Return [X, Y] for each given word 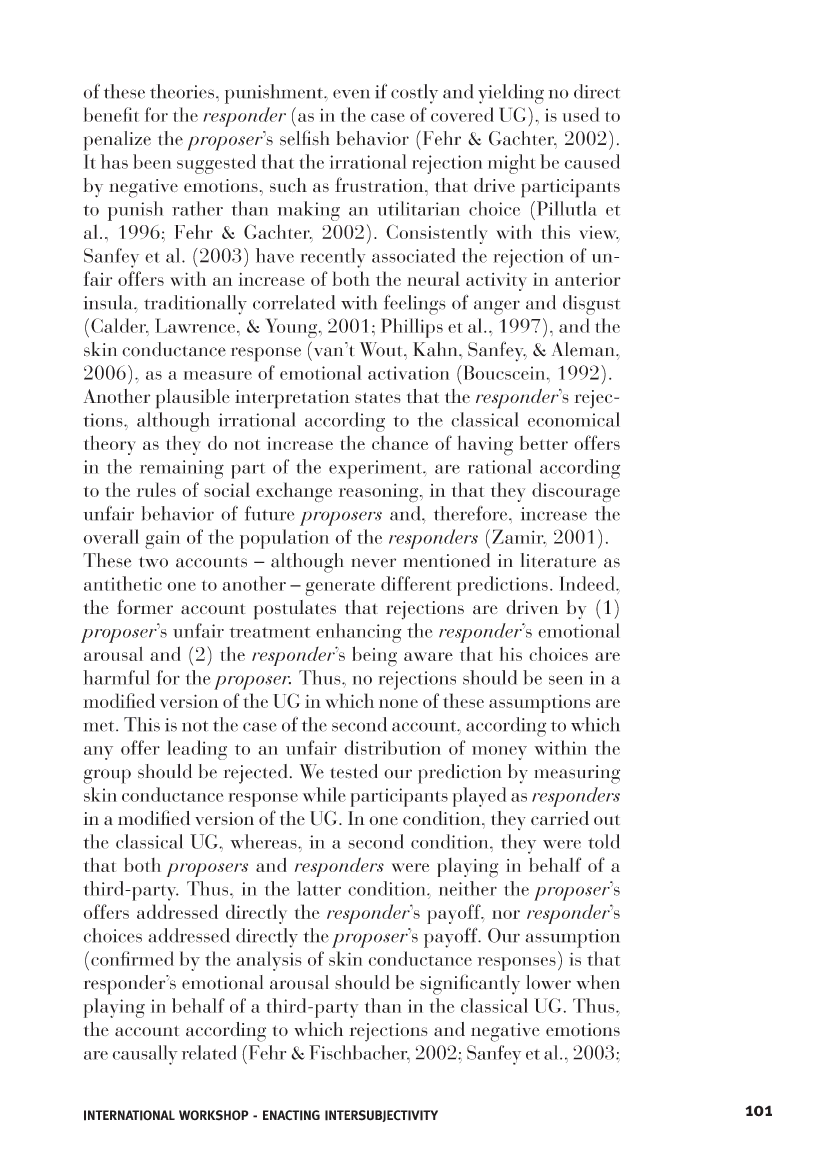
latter [319, 888]
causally [145, 1055]
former [145, 606]
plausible [193, 399]
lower [548, 982]
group [107, 776]
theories [182, 91]
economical [574, 419]
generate [340, 588]
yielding [511, 94]
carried [560, 818]
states [378, 397]
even [351, 94]
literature [558, 560]
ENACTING [291, 1115]
